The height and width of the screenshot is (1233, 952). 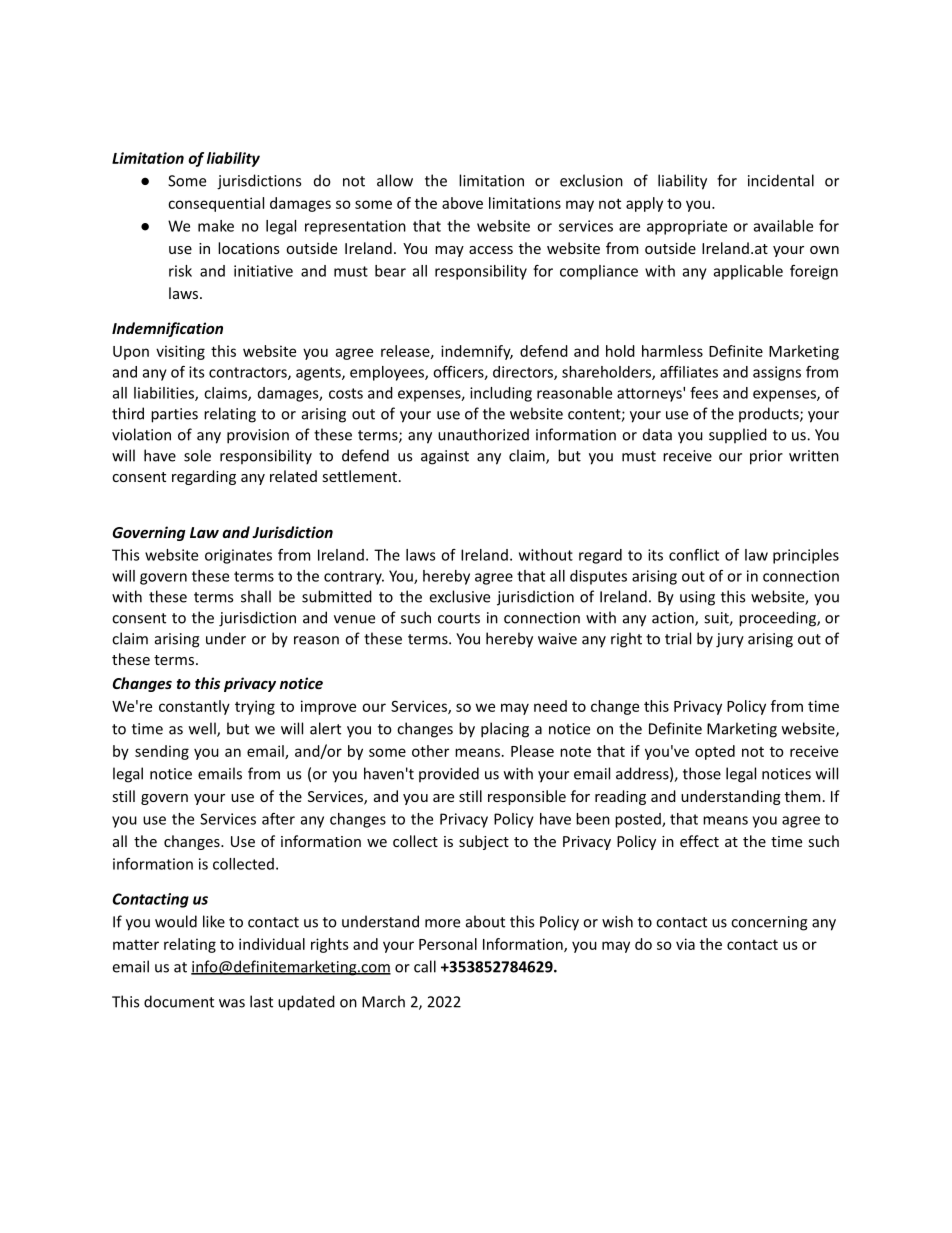 I want to click on call, so click(x=425, y=966).
